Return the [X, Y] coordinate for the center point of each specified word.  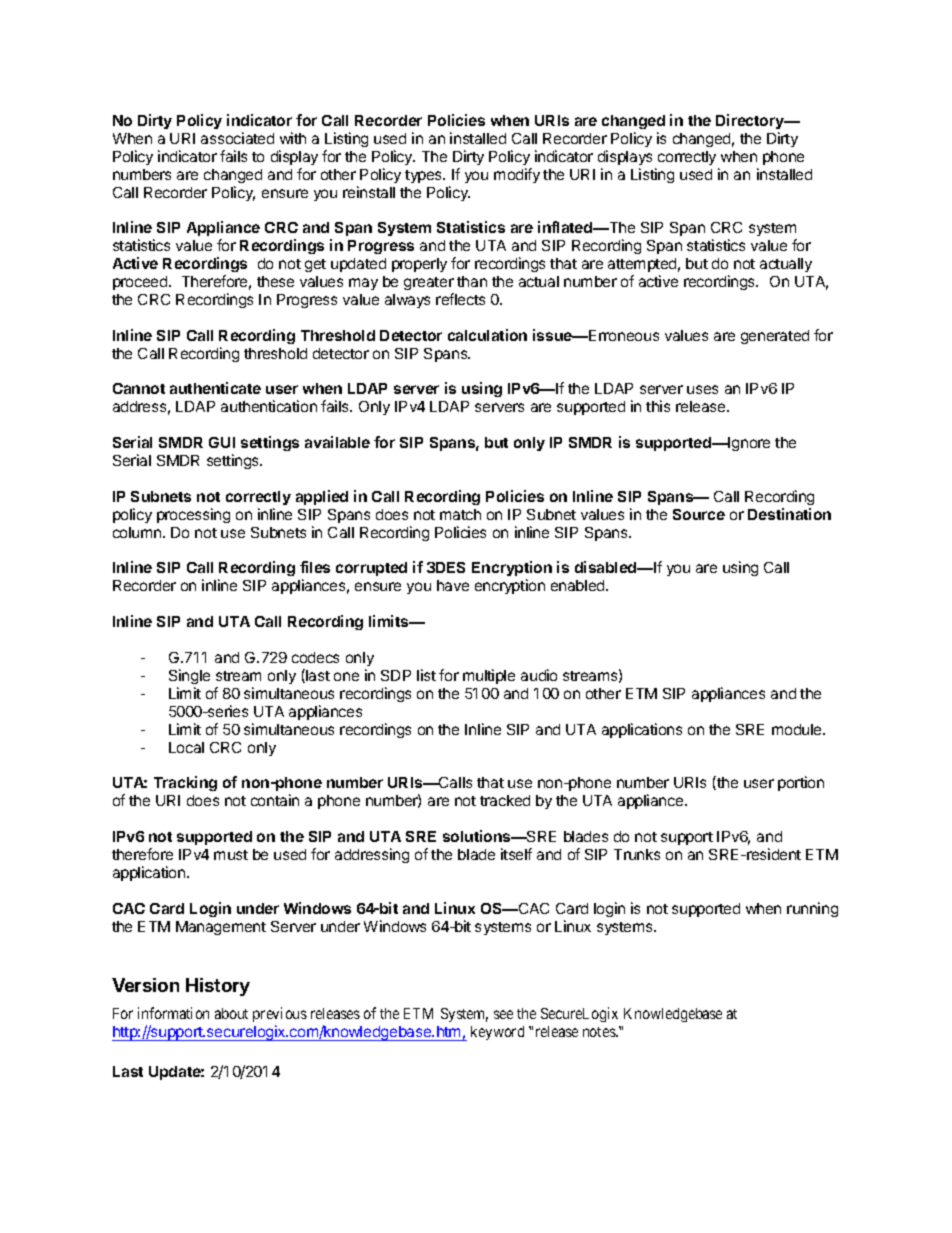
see [503, 1014]
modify [517, 175]
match [460, 514]
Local [186, 747]
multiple [489, 676]
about [231, 1013]
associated [237, 138]
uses [702, 389]
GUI [222, 442]
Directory [751, 121]
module [798, 729]
